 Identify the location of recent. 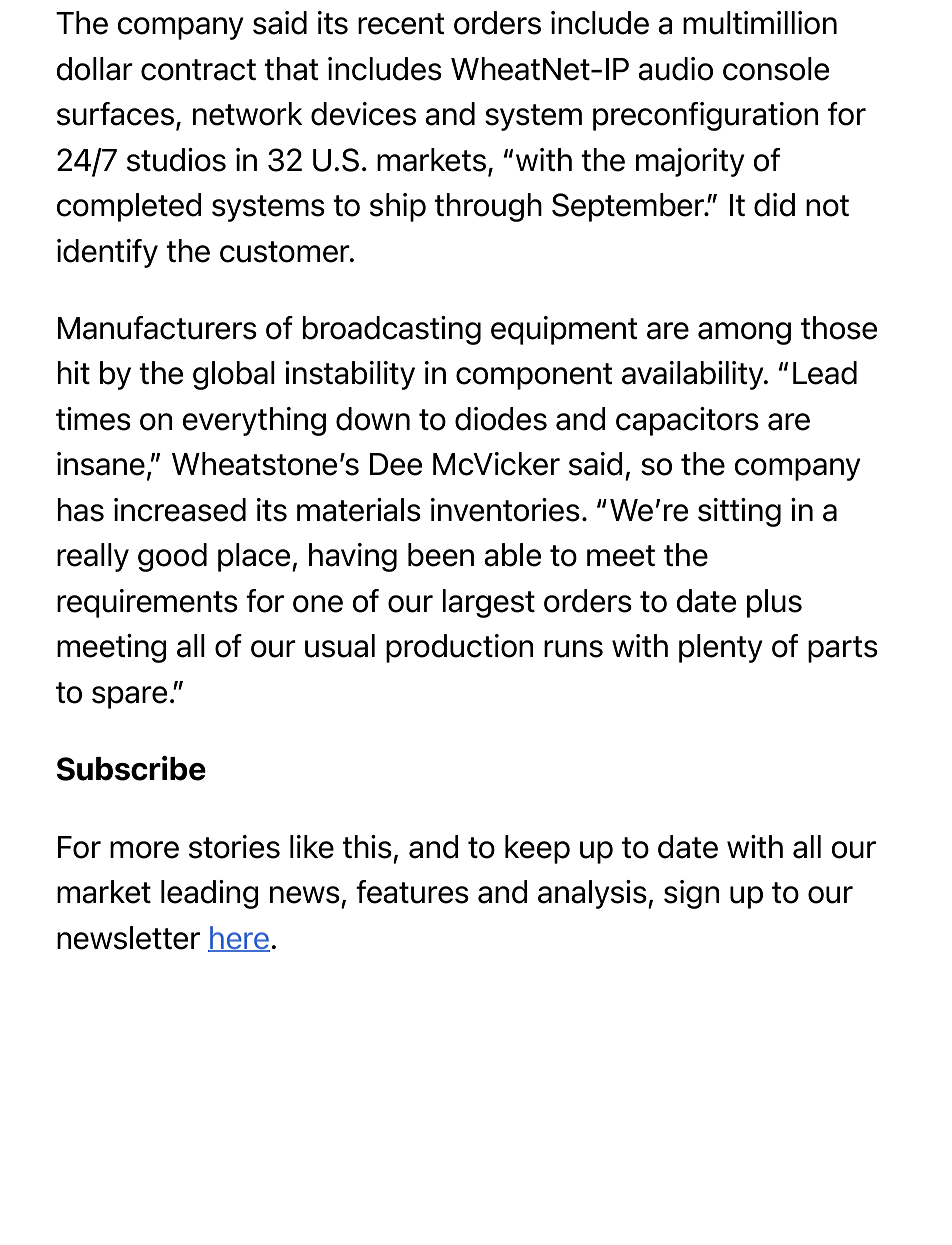
(401, 24).
